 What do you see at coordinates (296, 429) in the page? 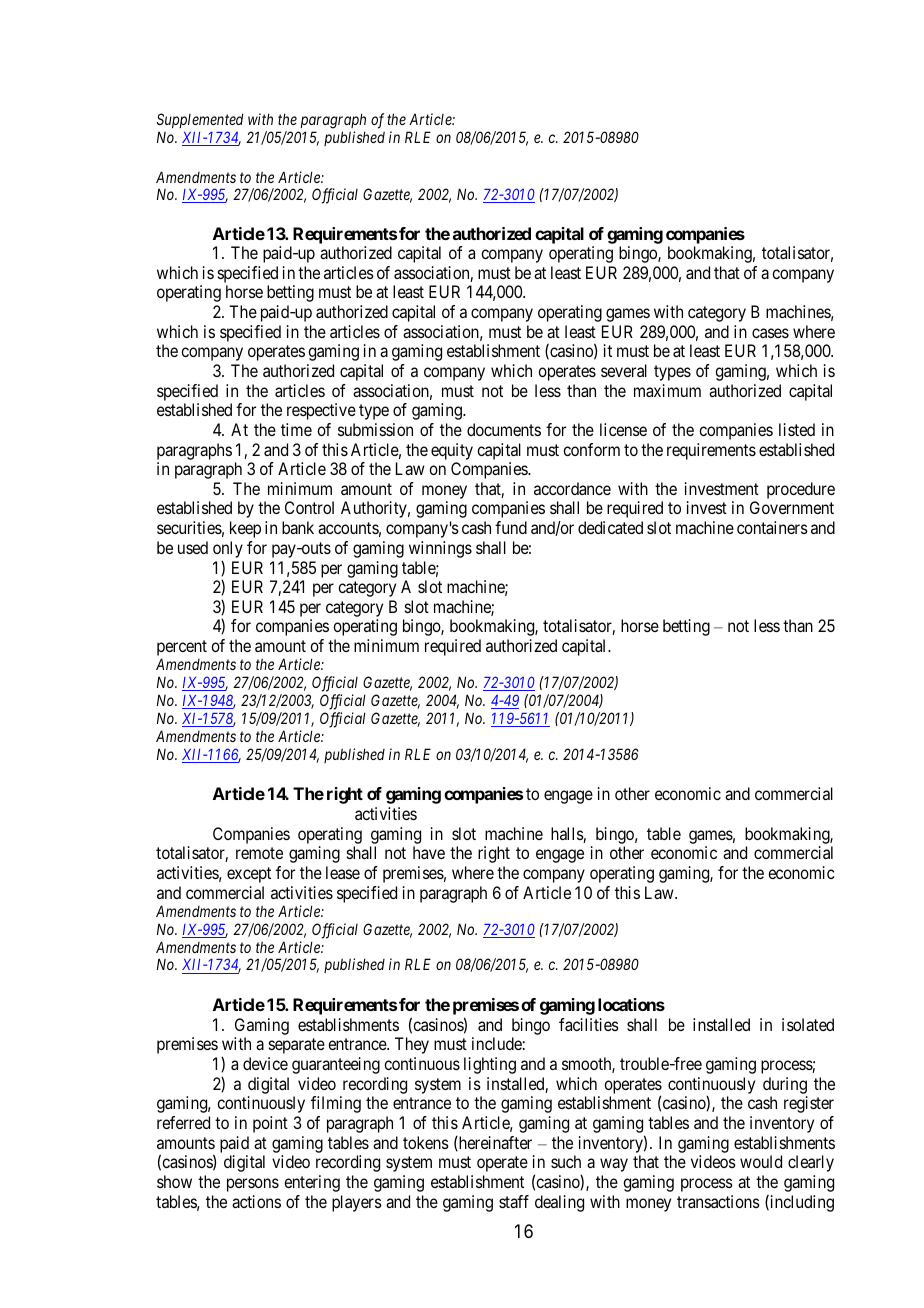
I see `time` at bounding box center [296, 429].
